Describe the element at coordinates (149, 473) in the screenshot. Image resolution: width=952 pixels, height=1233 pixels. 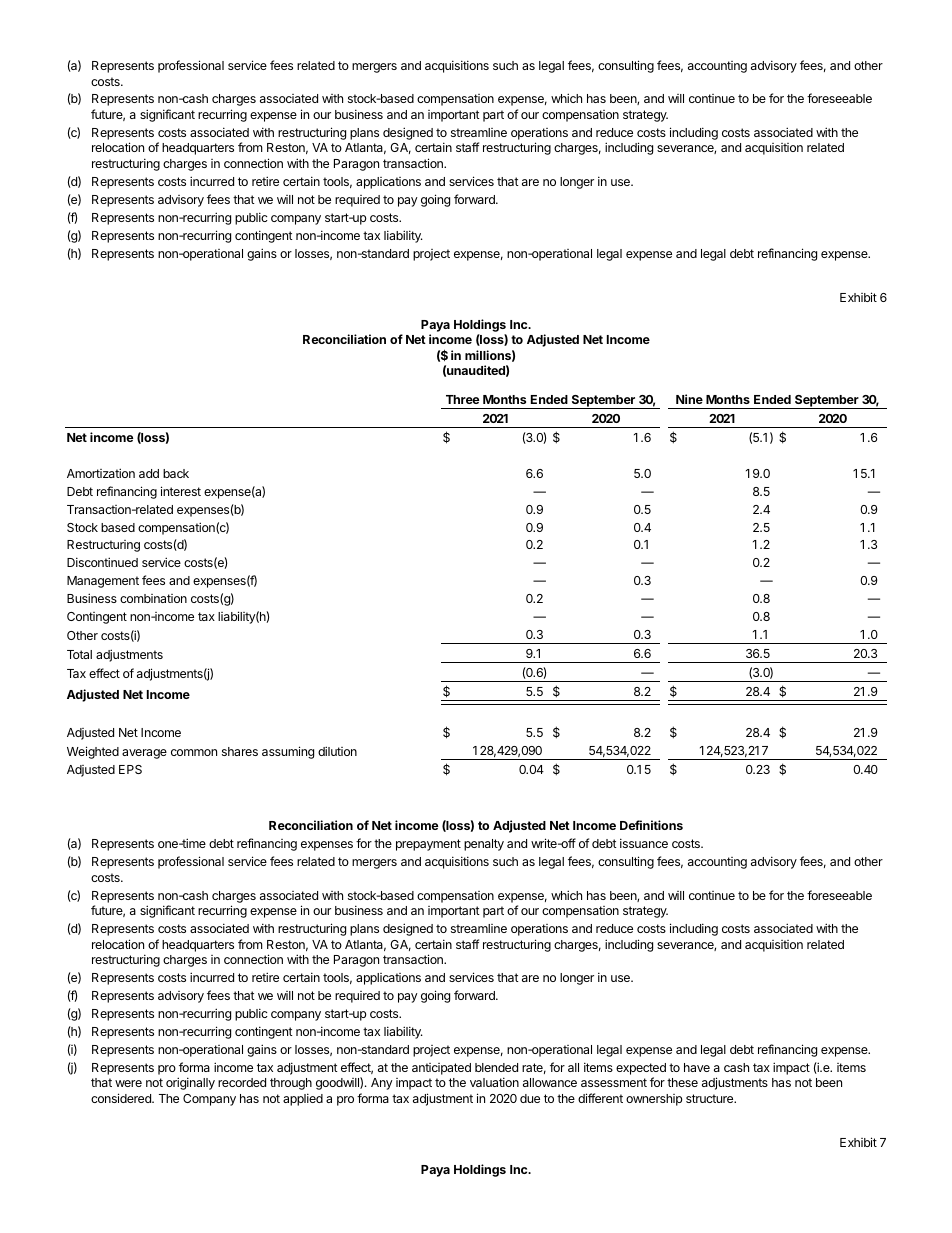
I see `add` at that location.
